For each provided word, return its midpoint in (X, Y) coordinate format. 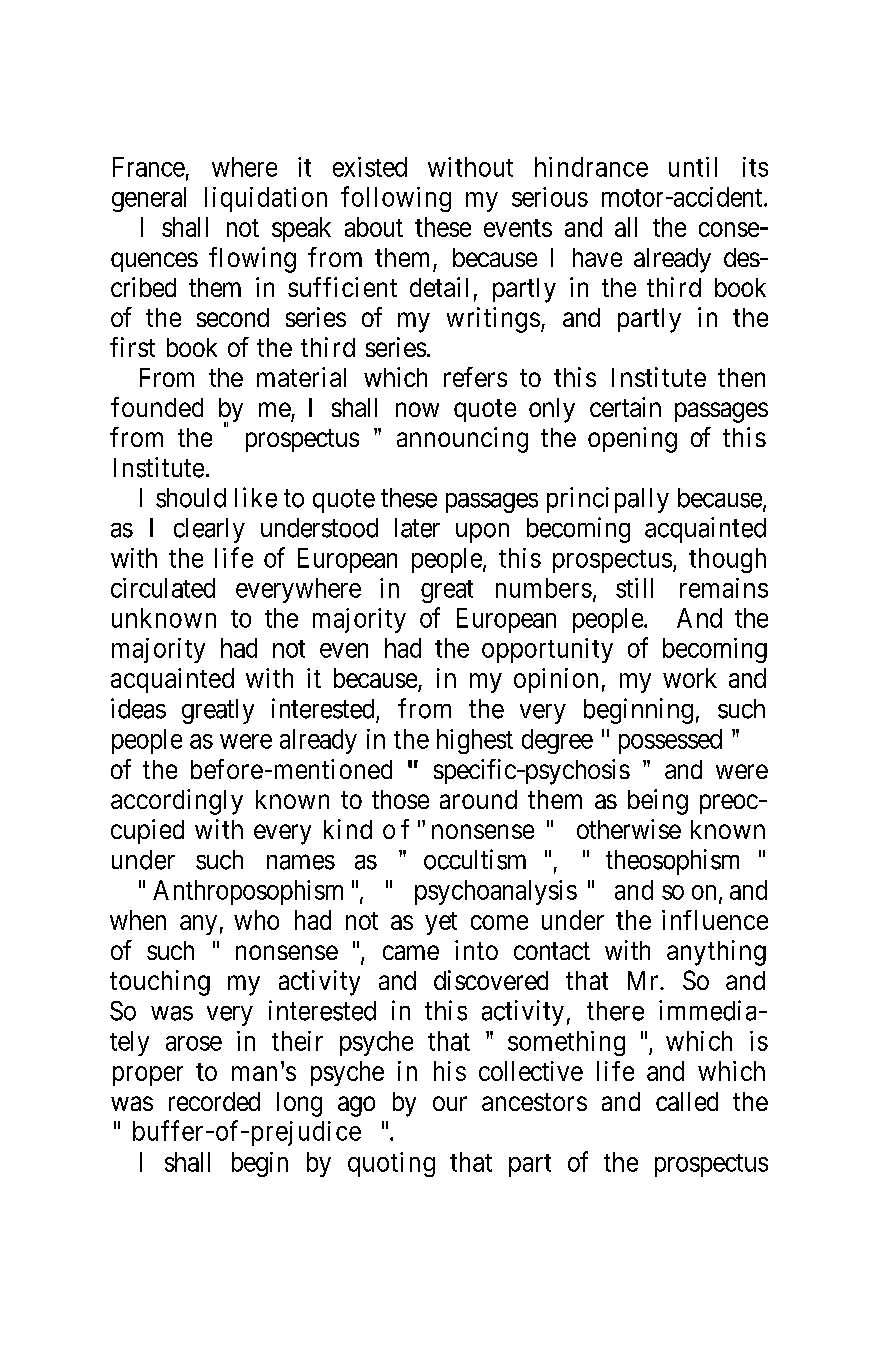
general (149, 199)
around (478, 799)
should (191, 498)
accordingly (177, 802)
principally (608, 500)
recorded (214, 1101)
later (417, 528)
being (658, 802)
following (396, 199)
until (693, 167)
